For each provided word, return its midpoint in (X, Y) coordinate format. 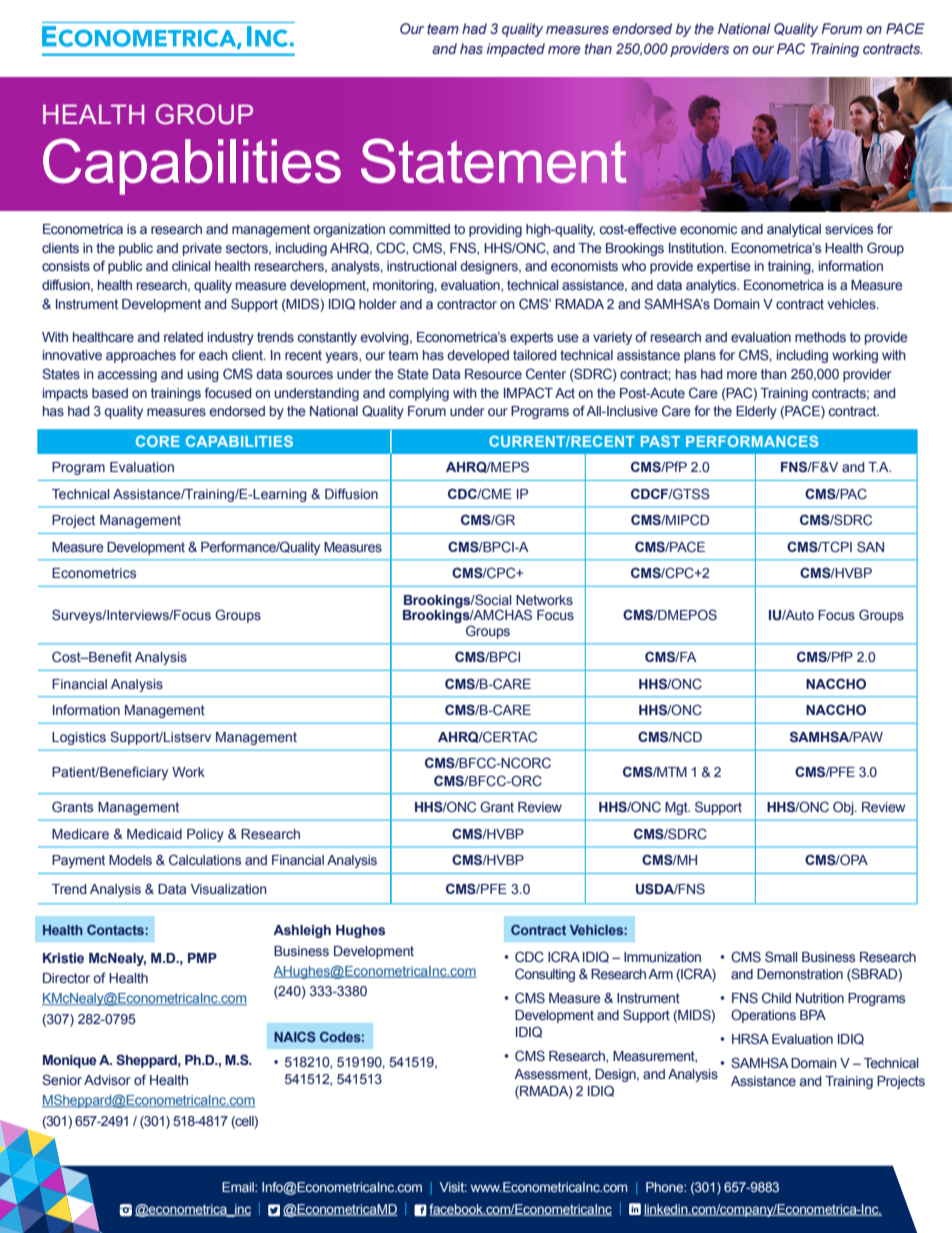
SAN (870, 546)
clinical (191, 266)
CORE (158, 441)
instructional (422, 266)
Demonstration (800, 974)
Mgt (677, 808)
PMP (202, 958)
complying (419, 394)
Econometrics (94, 573)
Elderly (756, 412)
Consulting (545, 975)
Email (239, 1187)
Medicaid (154, 834)
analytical (794, 230)
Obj (844, 808)
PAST (660, 441)
